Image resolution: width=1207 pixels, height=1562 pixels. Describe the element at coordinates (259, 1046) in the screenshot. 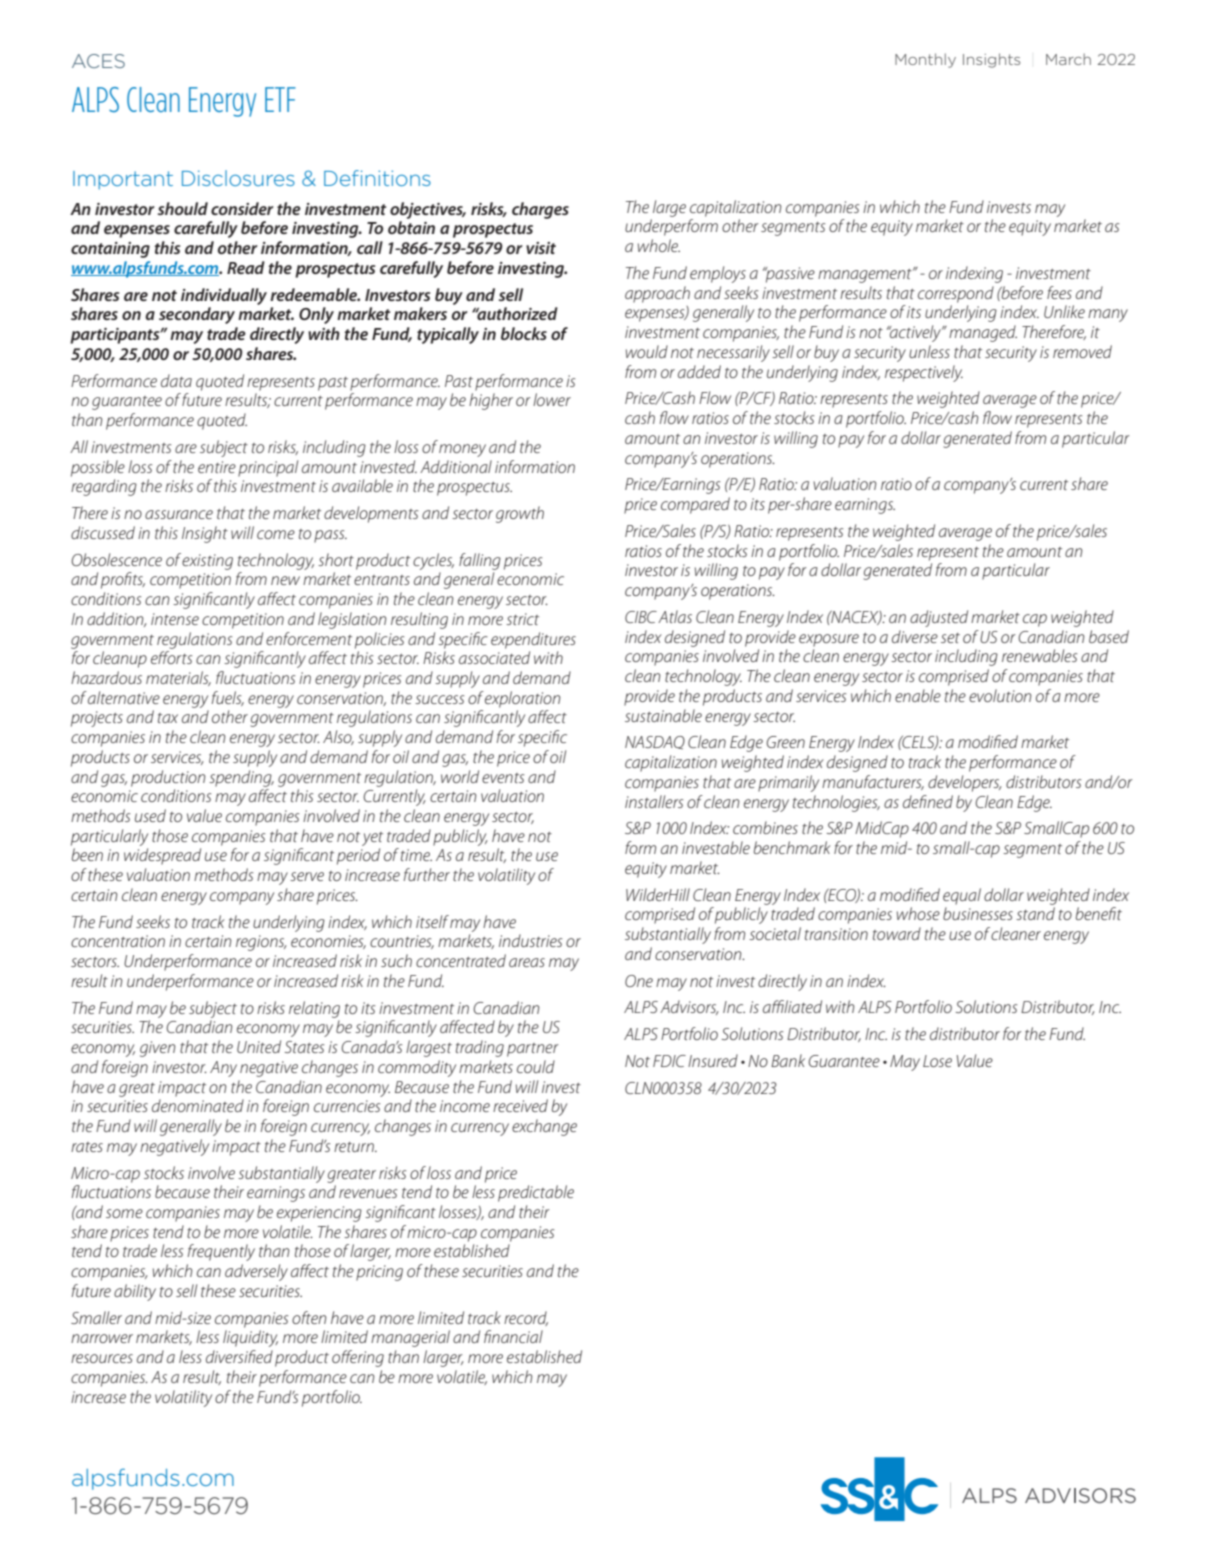

I see `United` at that location.
